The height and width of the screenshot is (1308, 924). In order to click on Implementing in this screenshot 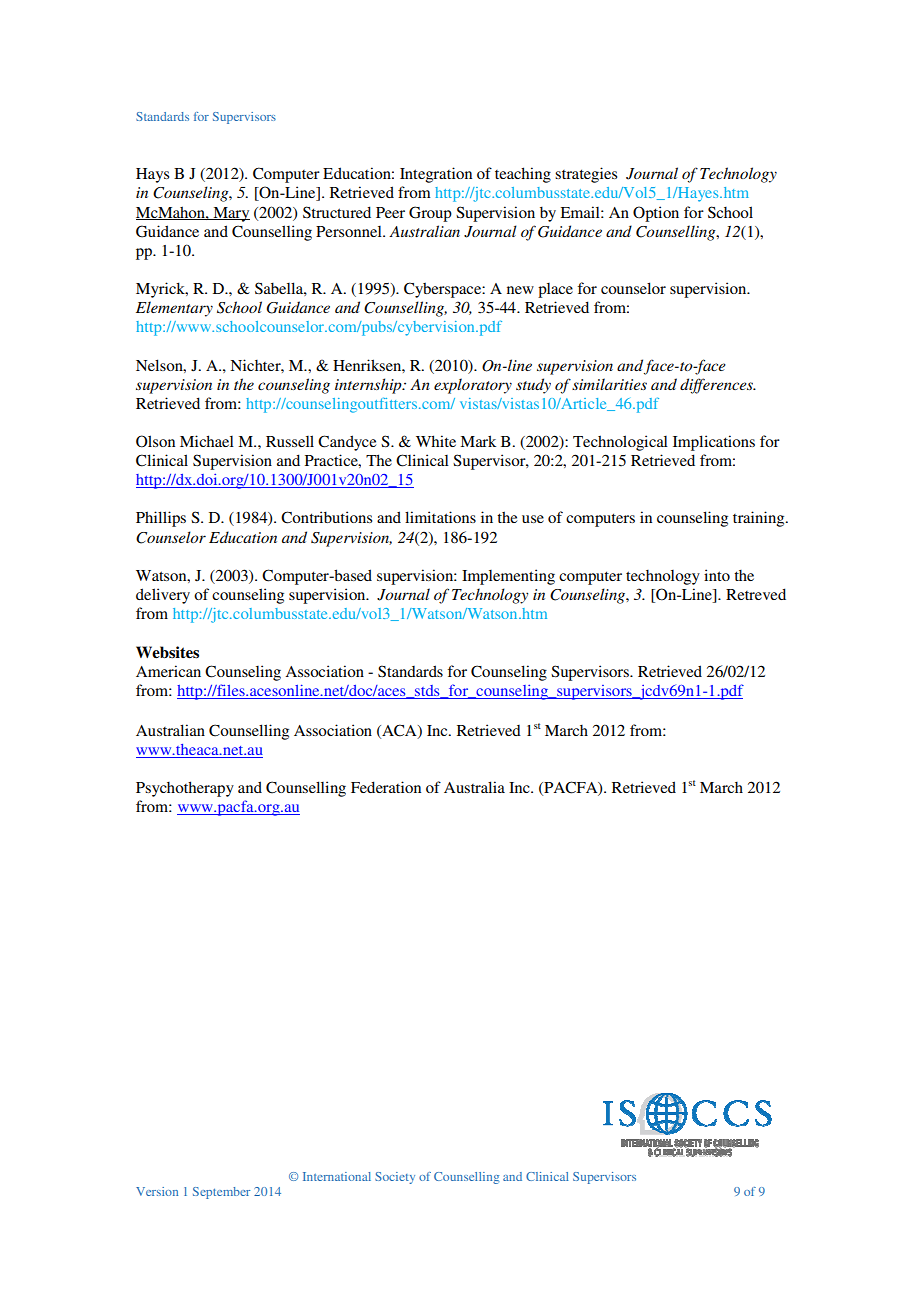, I will do `click(508, 577)`.
